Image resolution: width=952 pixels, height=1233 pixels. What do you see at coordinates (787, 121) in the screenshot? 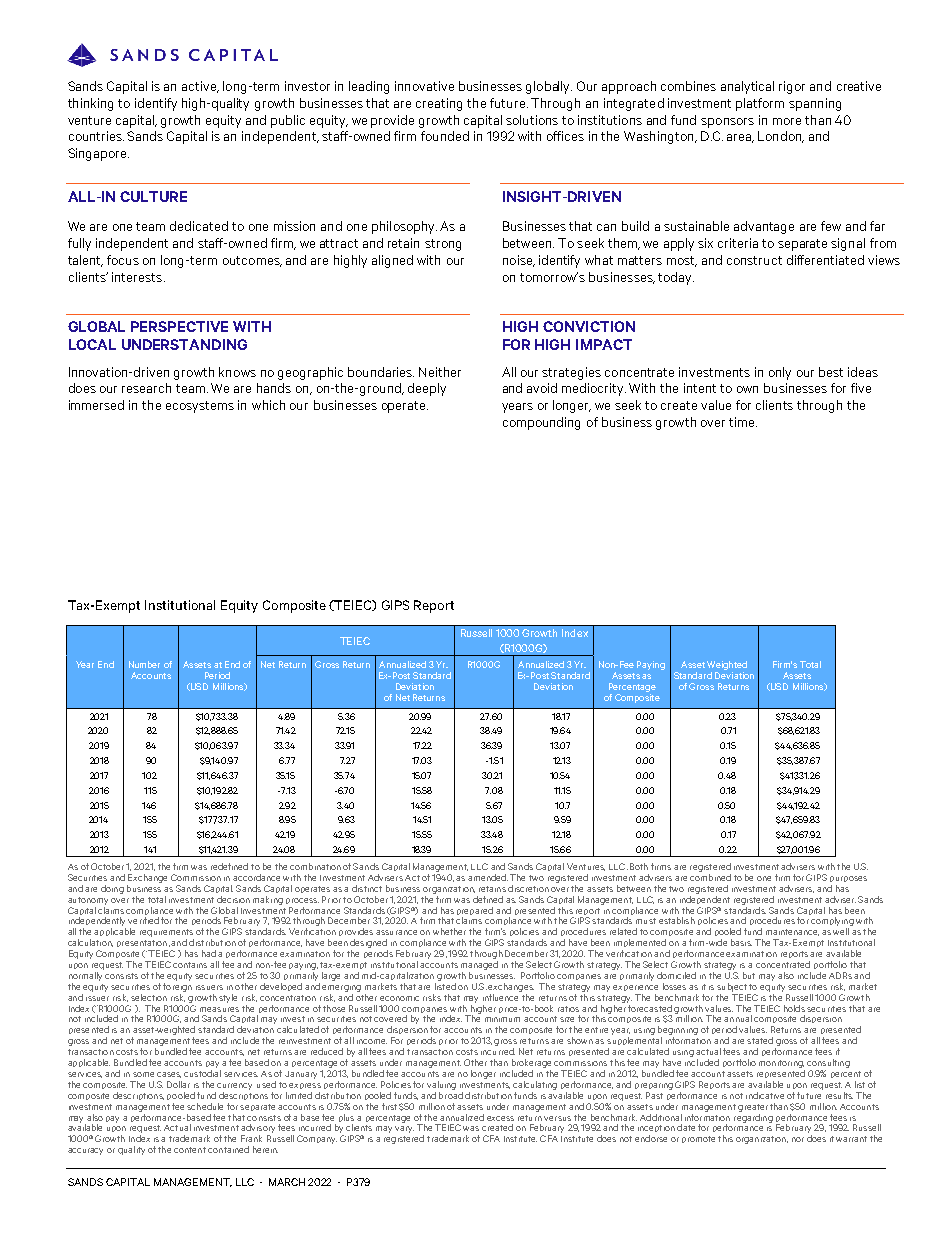
I see `more` at bounding box center [787, 121].
